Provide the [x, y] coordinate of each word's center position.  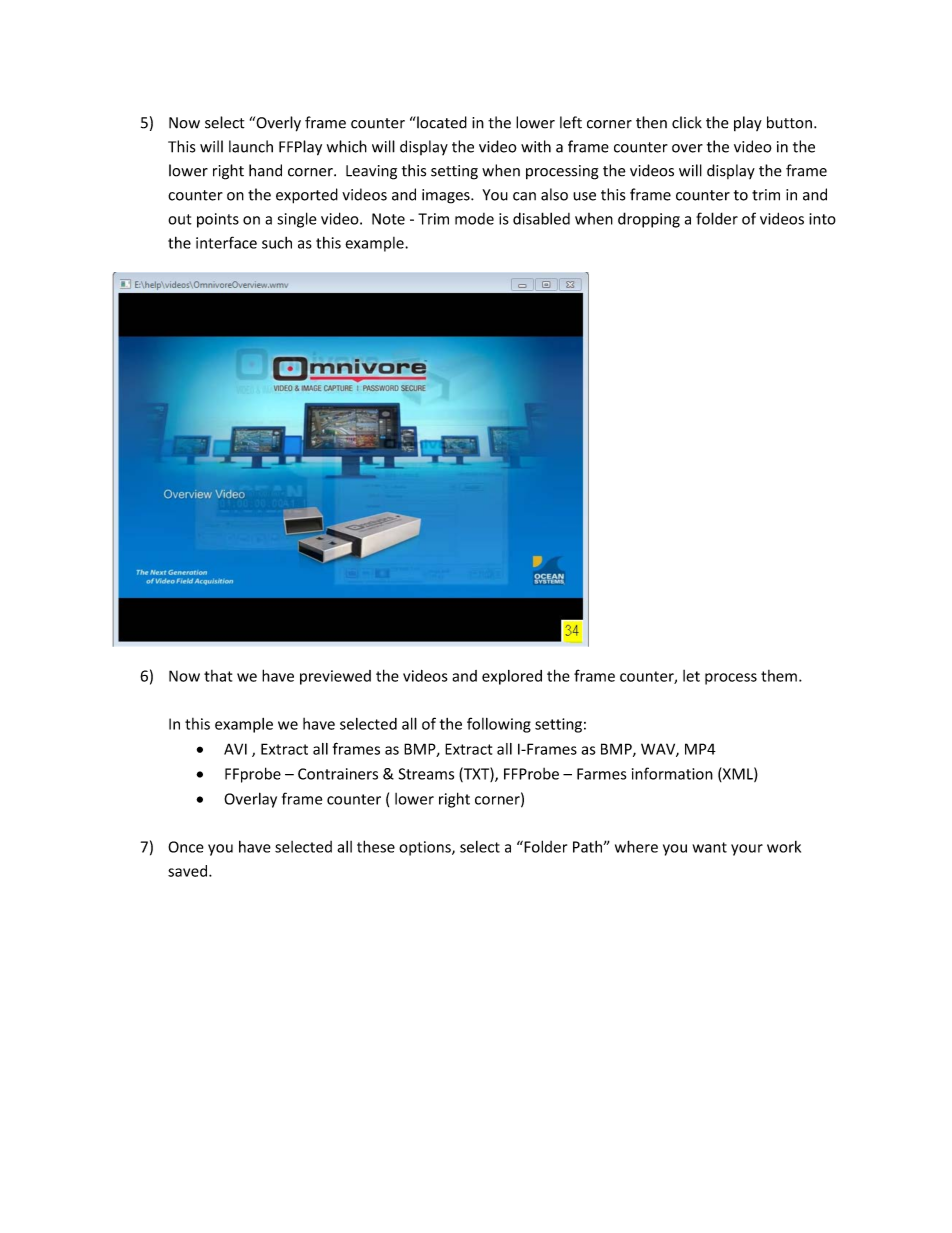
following [499, 725]
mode [474, 219]
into [822, 219]
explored [512, 677]
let [691, 676]
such [277, 243]
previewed [335, 677]
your [747, 850]
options [426, 848]
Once [186, 847]
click [687, 122]
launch [251, 146]
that [218, 676]
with [536, 146]
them [779, 676]
